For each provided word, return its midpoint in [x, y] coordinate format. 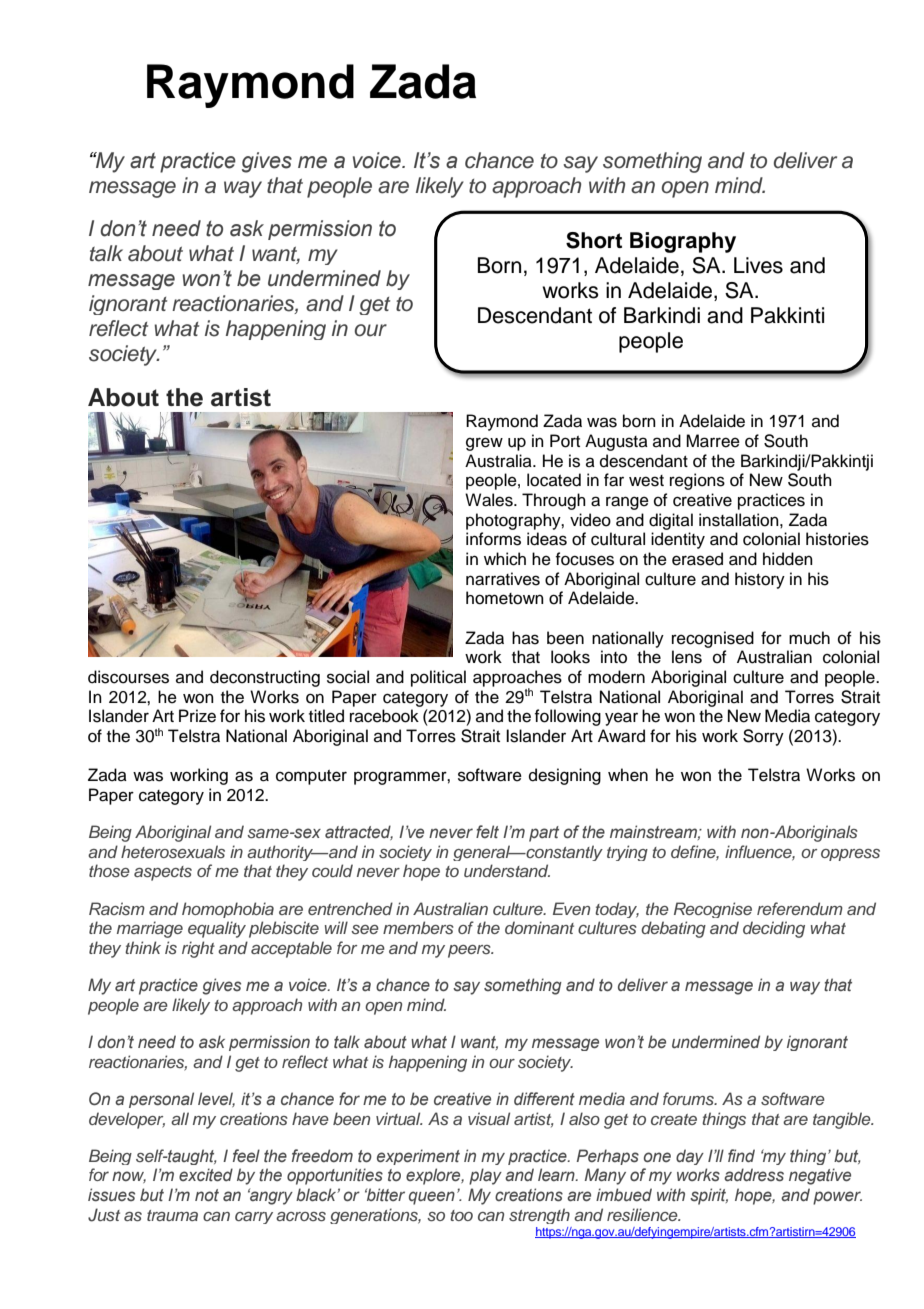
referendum [800, 908]
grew [484, 444]
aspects [163, 873]
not [207, 1195]
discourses [128, 677]
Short [594, 240]
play [485, 1176]
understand [507, 870]
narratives [503, 579]
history [760, 580]
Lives [758, 265]
